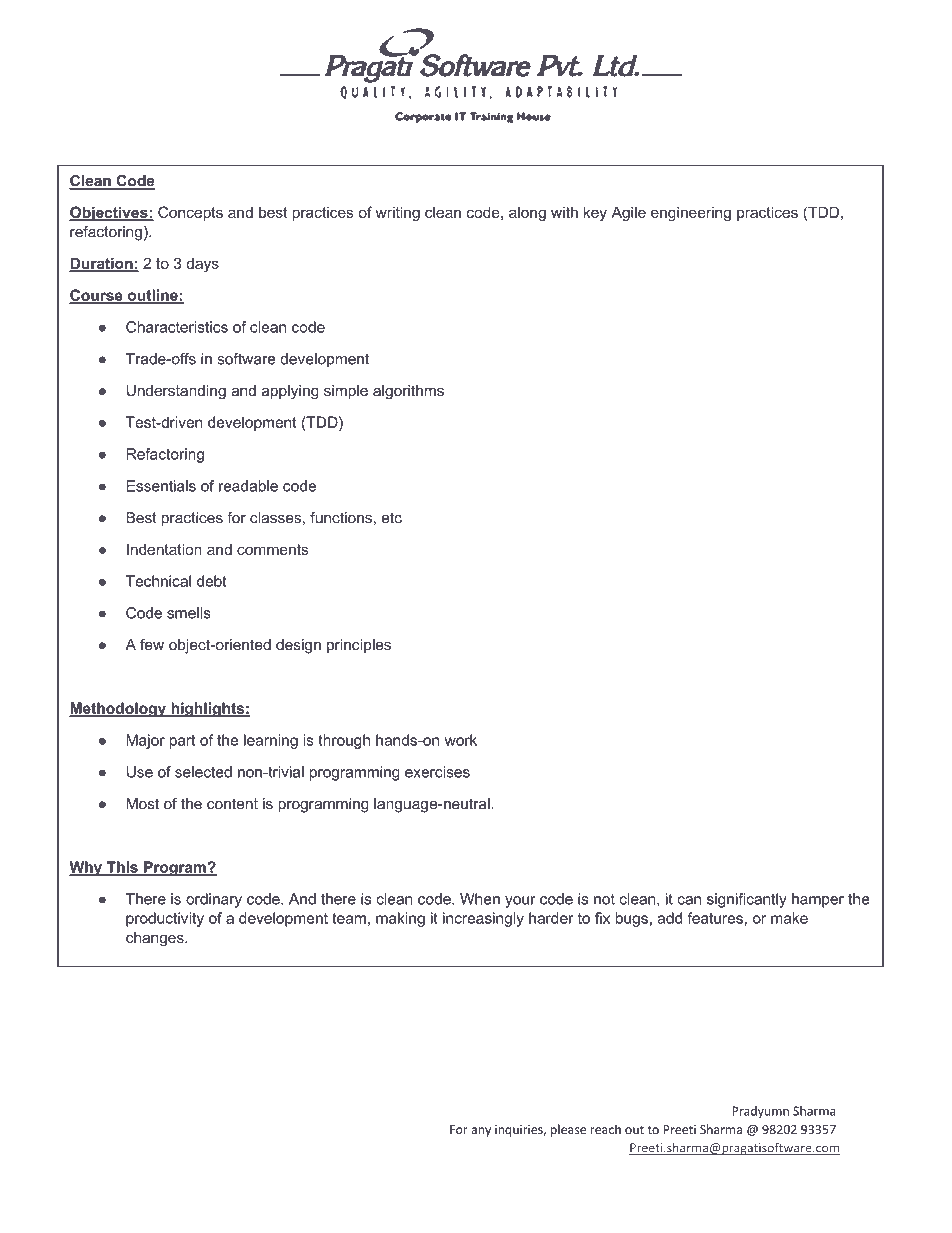 The width and height of the screenshot is (952, 1233). What do you see at coordinates (214, 900) in the screenshot?
I see `ordinary` at bounding box center [214, 900].
